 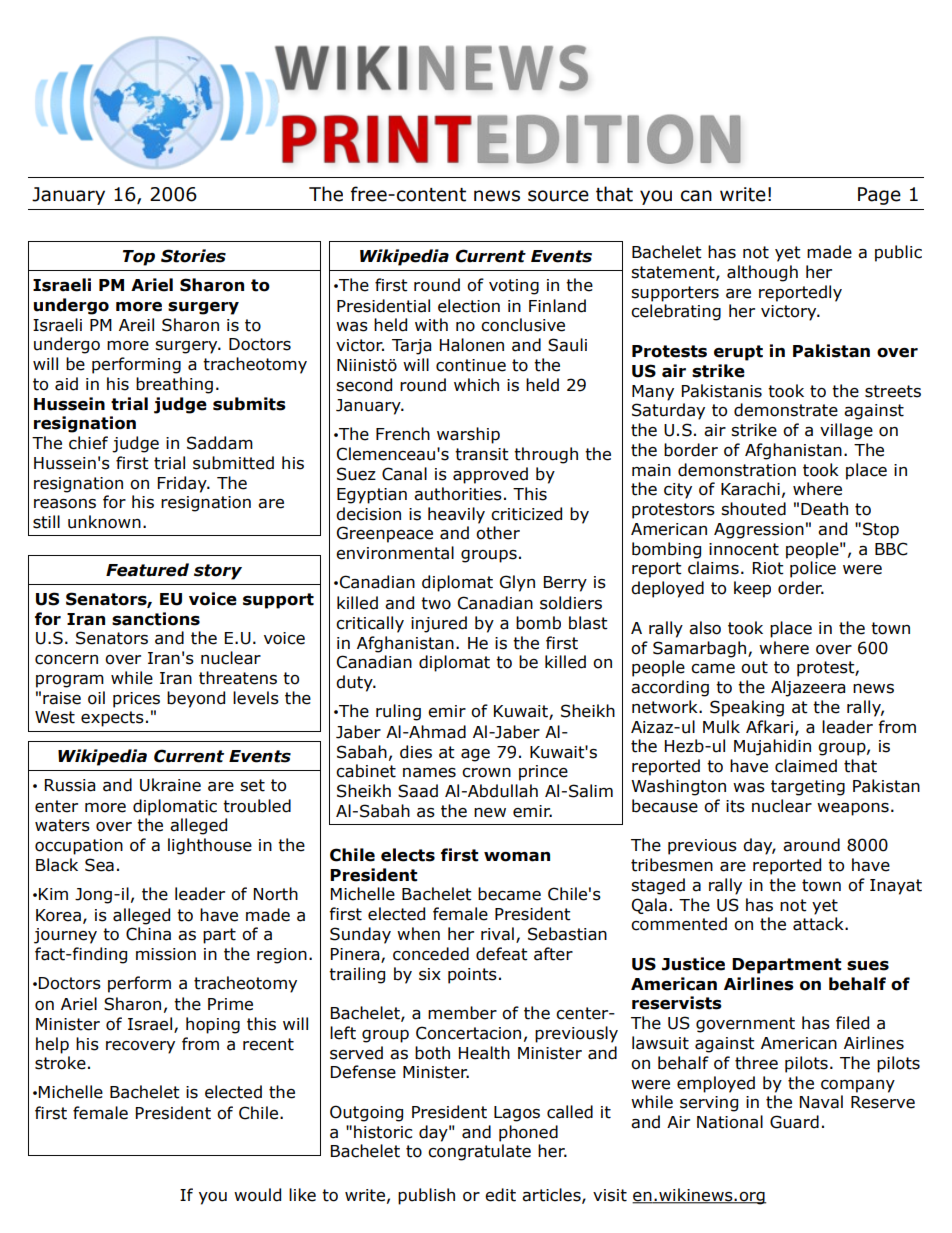 I want to click on crown, so click(x=486, y=773).
